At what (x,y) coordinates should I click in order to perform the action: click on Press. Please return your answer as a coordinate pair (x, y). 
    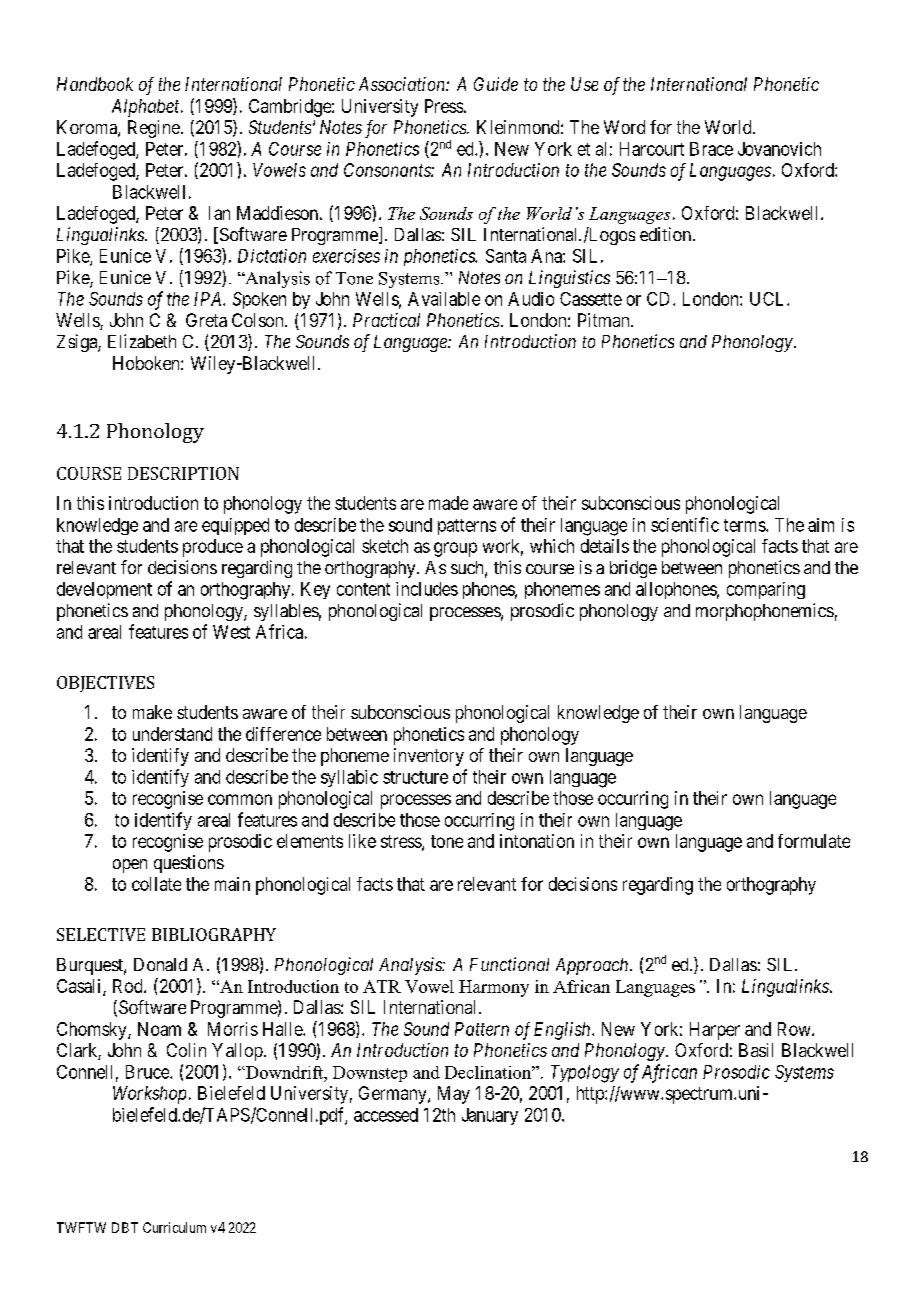
    Looking at the image, I should click on (444, 106).
